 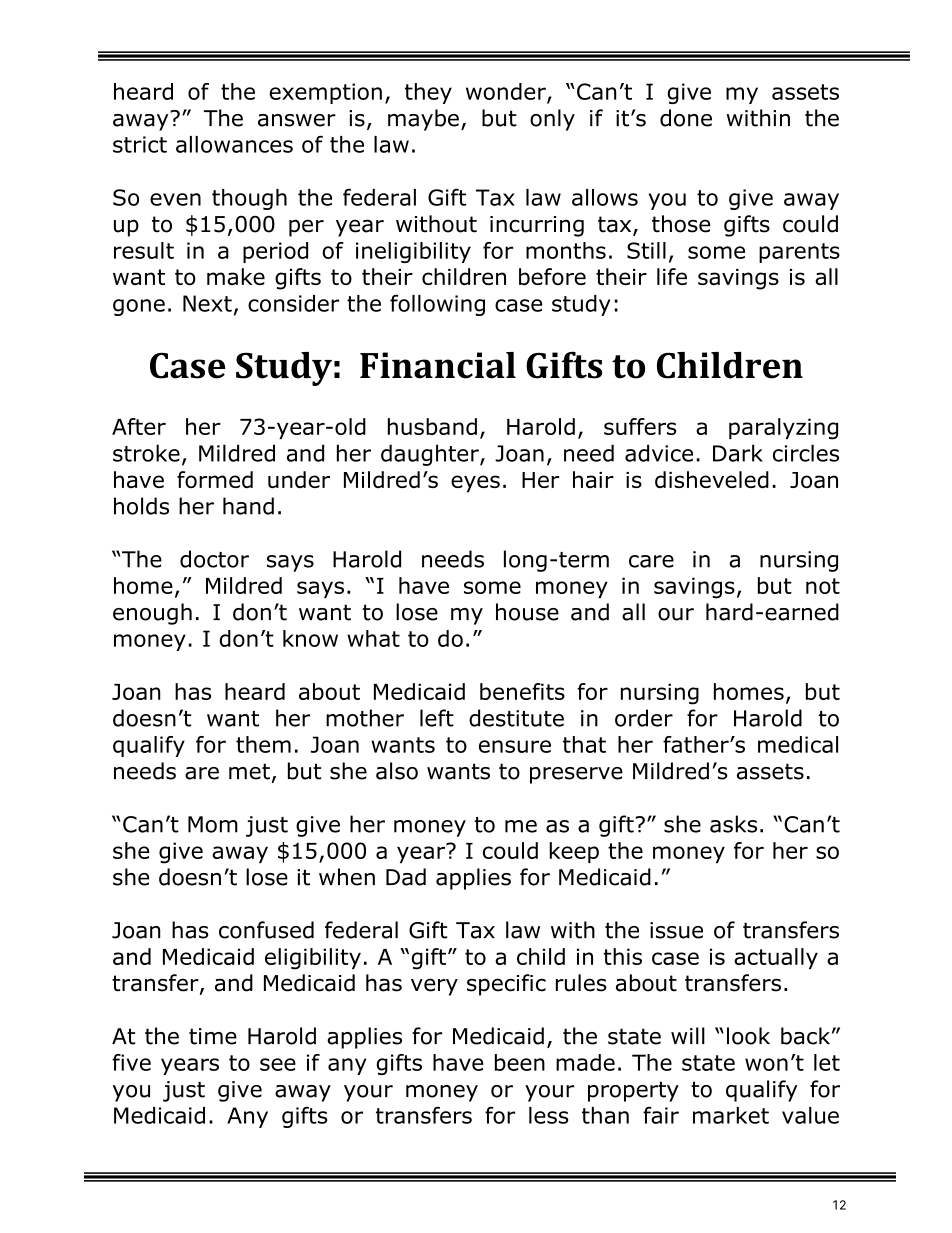 What do you see at coordinates (527, 612) in the image?
I see `house` at bounding box center [527, 612].
